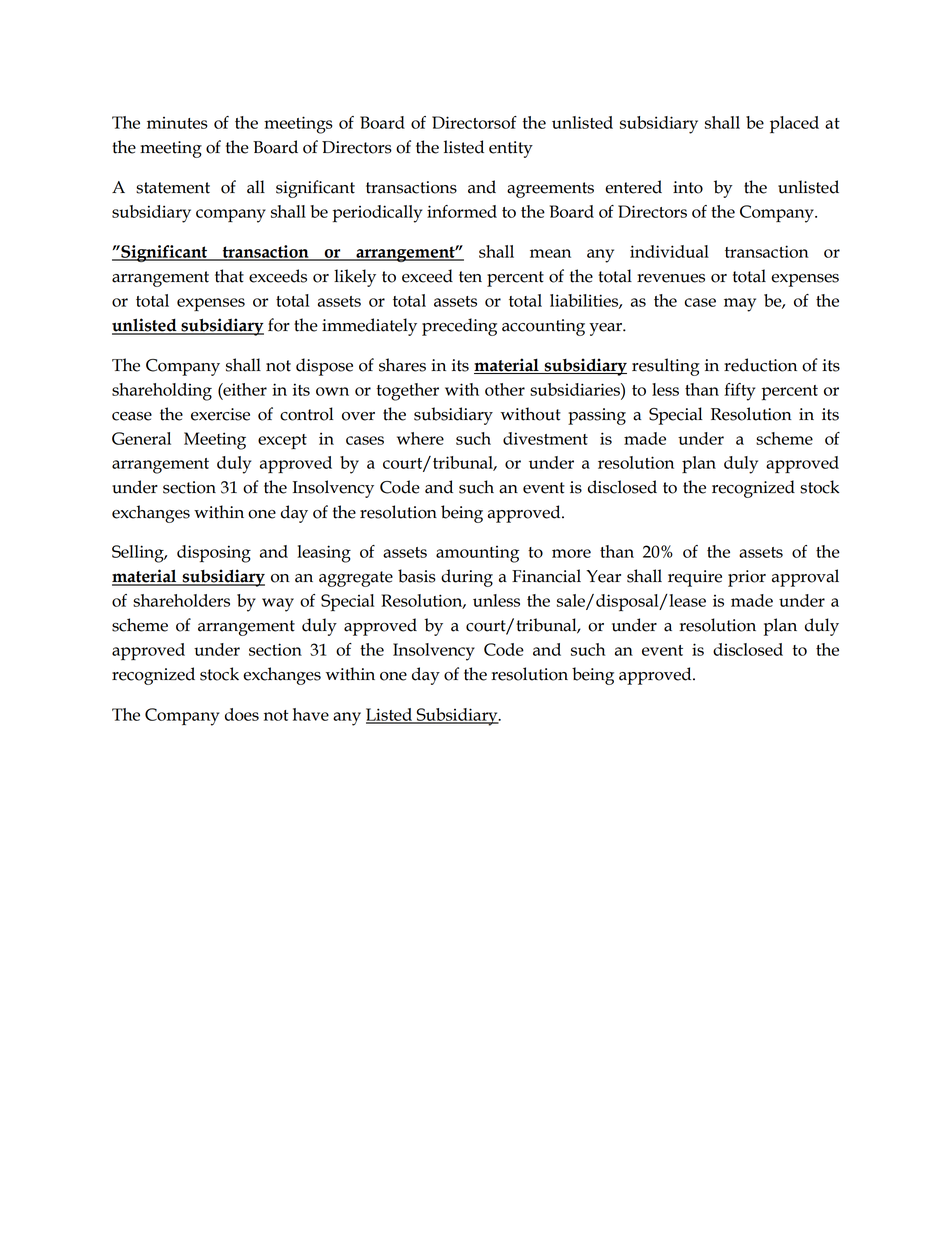 This screenshot has height=1233, width=952. I want to click on where, so click(420, 438).
